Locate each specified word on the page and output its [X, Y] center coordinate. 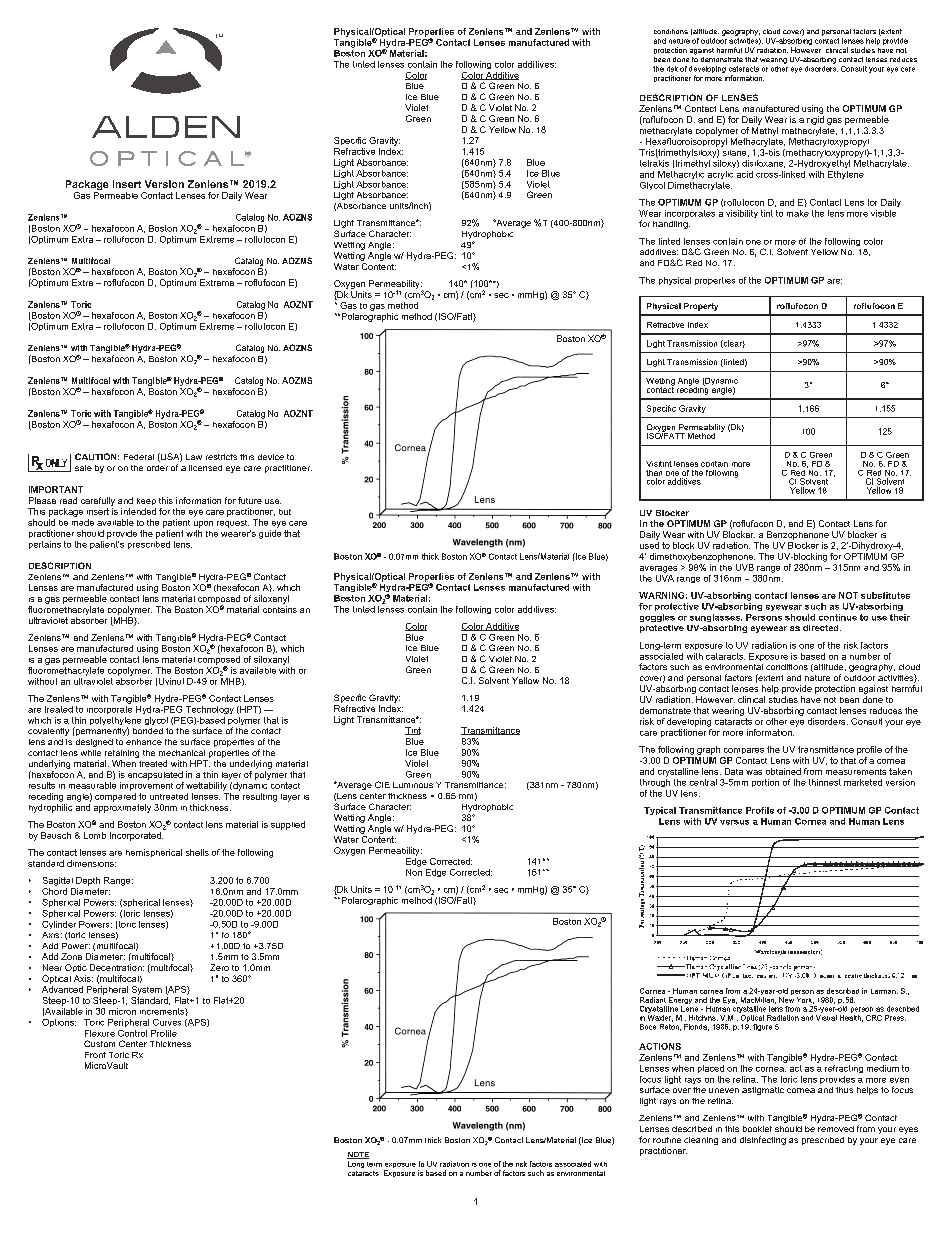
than [654, 473]
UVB [745, 567]
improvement [146, 786]
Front [95, 1055]
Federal [139, 457]
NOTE [358, 1155]
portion [765, 783]
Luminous [413, 785]
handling [671, 225]
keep [146, 501]
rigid [815, 120]
